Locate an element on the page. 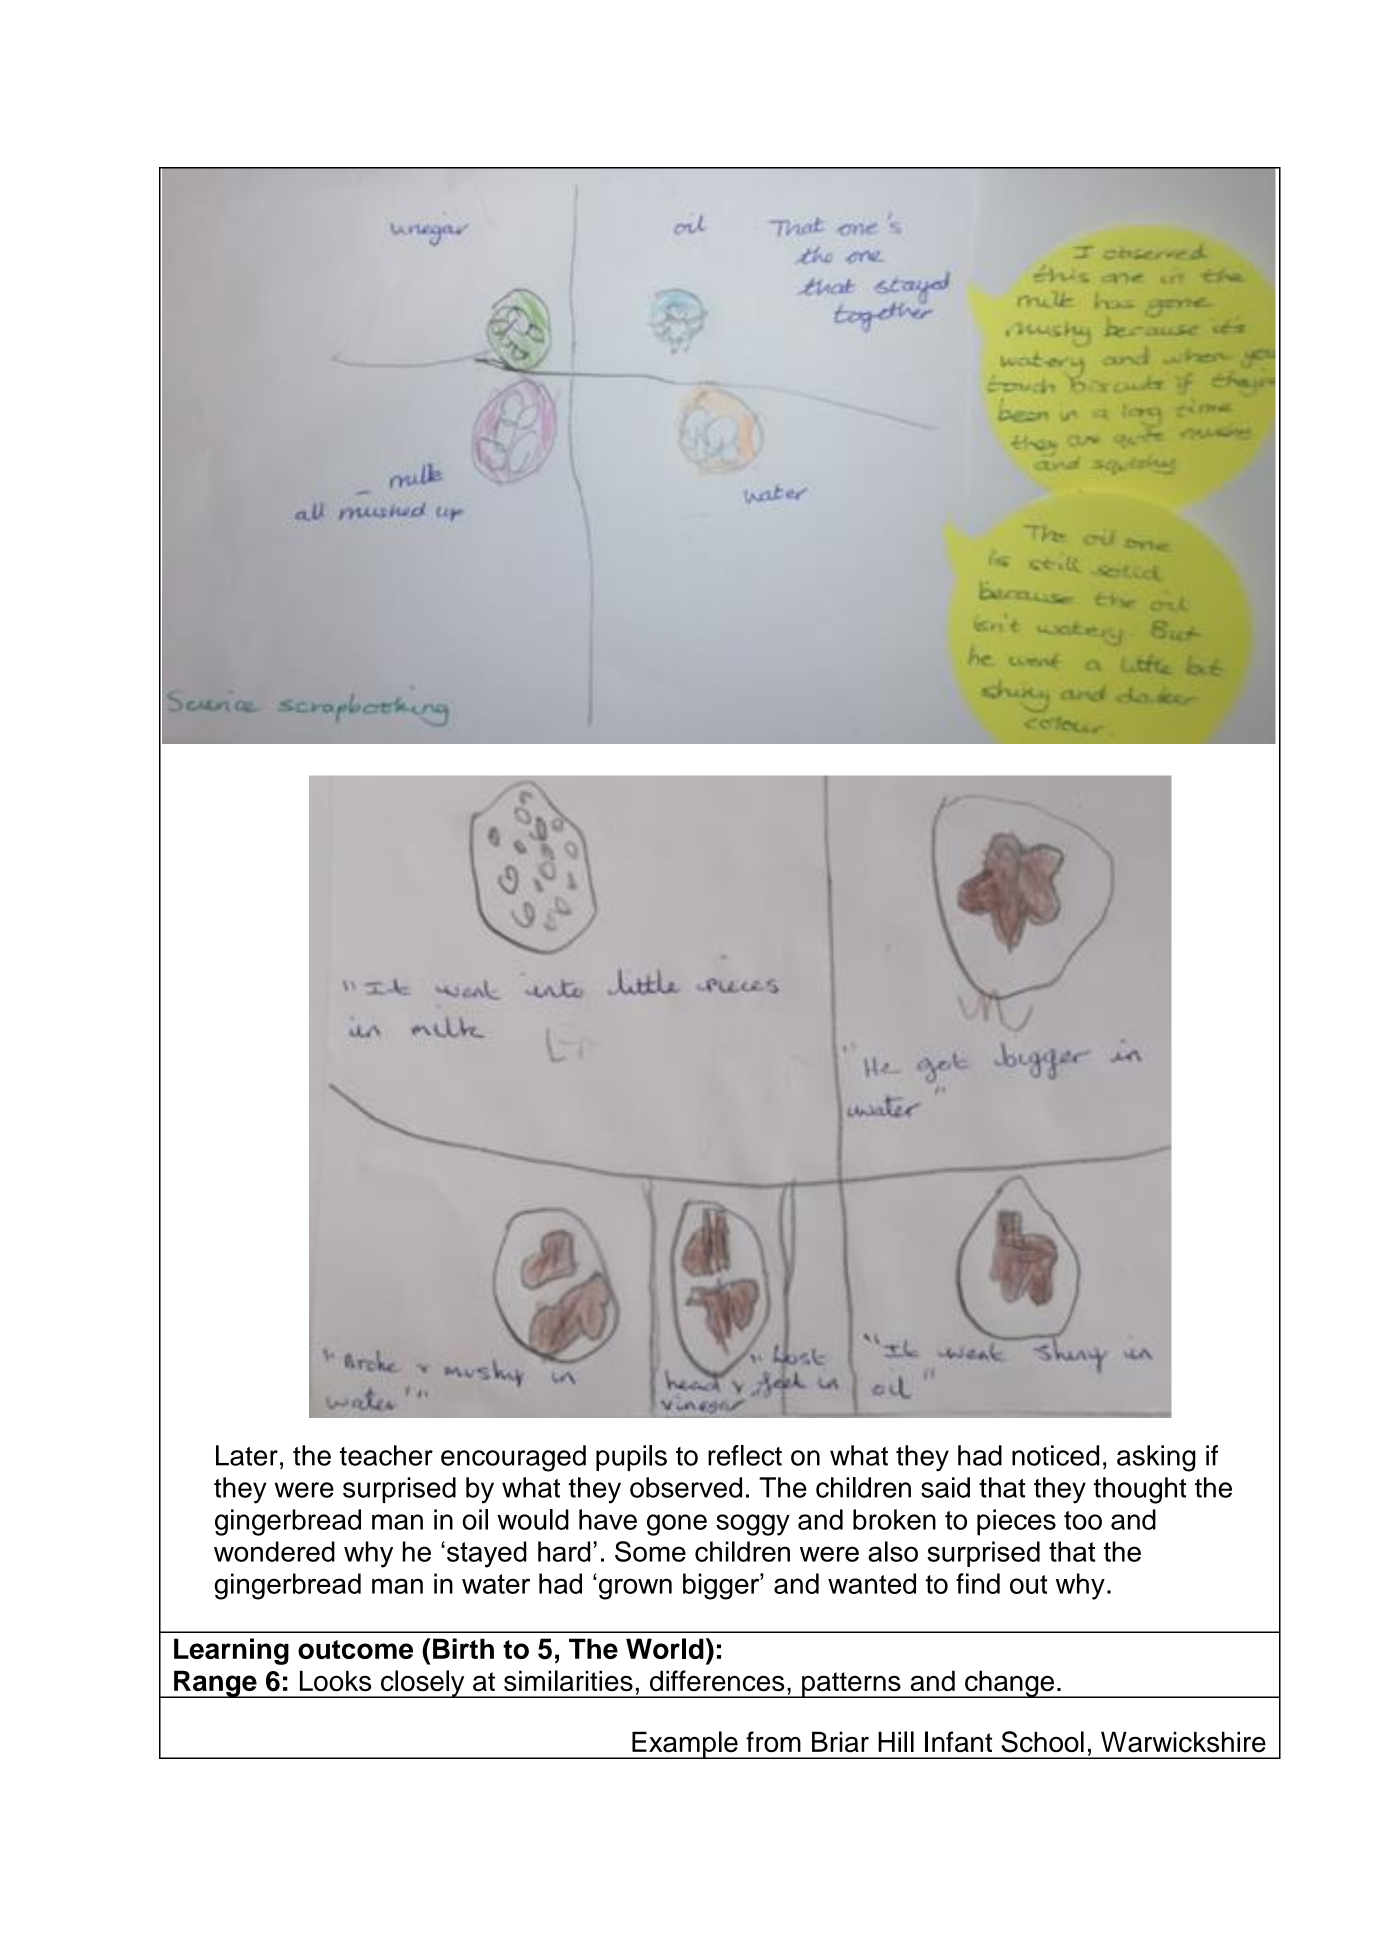 The height and width of the page is (1955, 1383). Example is located at coordinates (685, 1745).
